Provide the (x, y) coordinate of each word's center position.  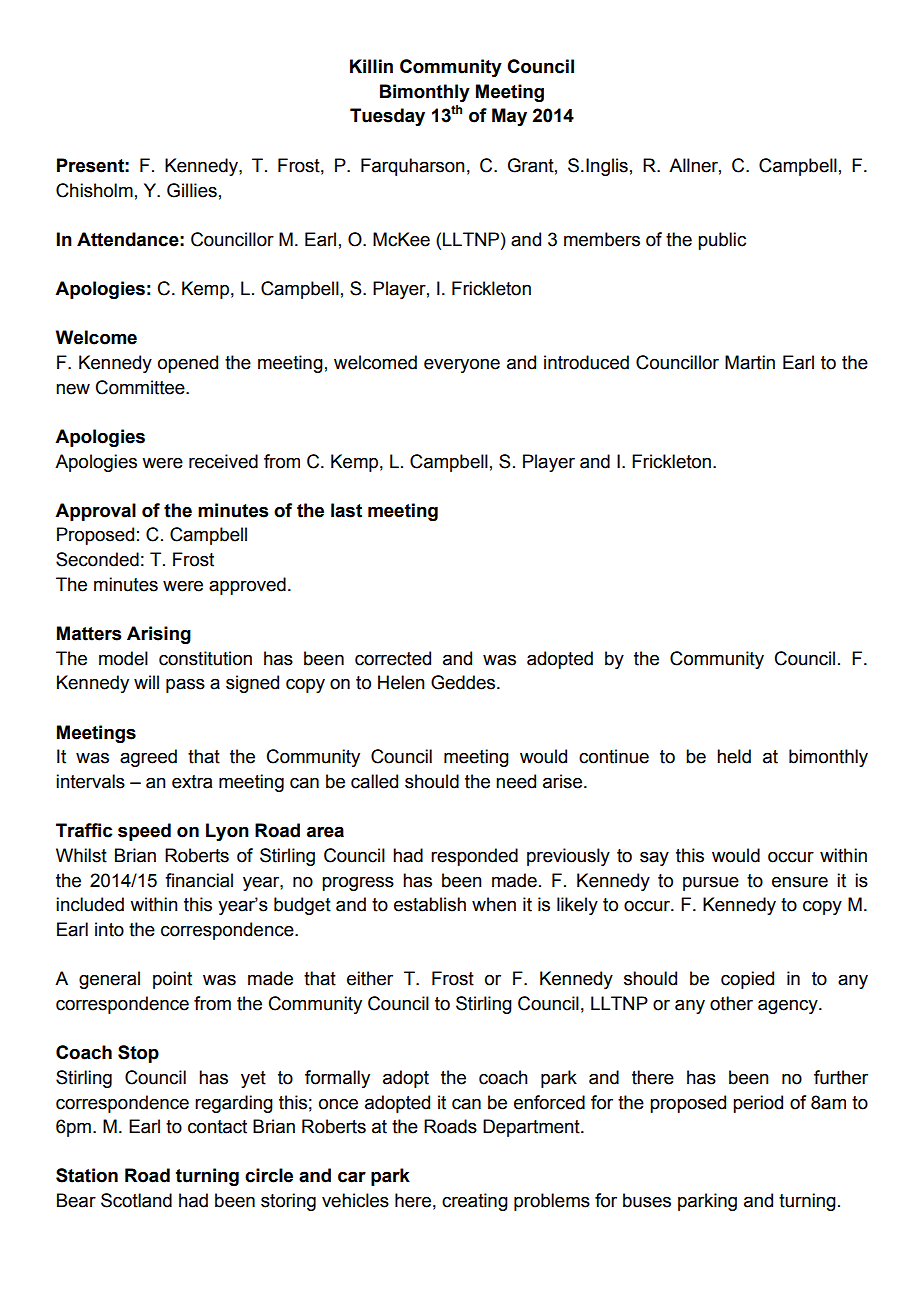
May (509, 117)
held (734, 756)
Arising (159, 635)
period (758, 1104)
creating (475, 1202)
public (722, 241)
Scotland (136, 1200)
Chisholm (94, 190)
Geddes (464, 682)
